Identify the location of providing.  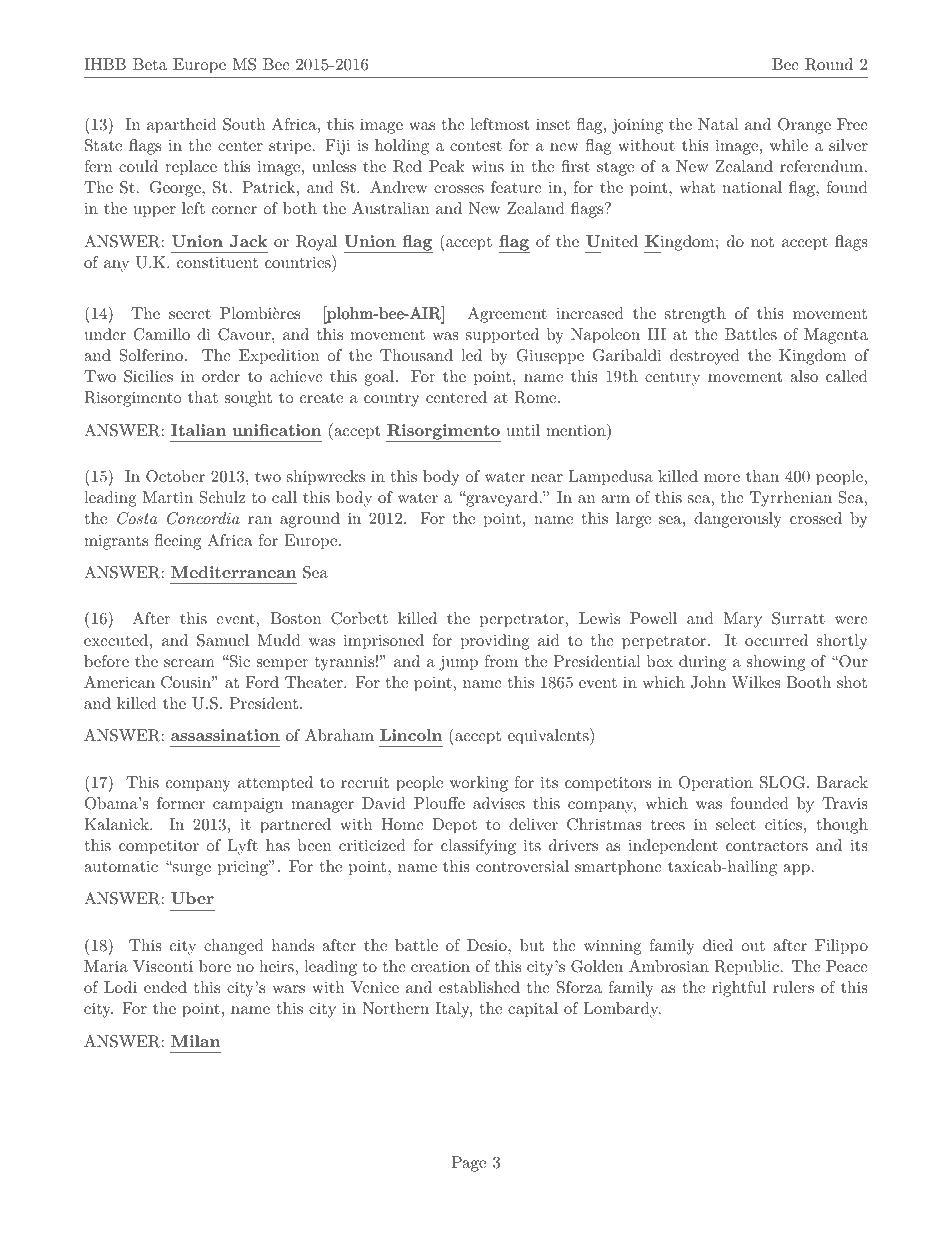
(495, 642).
